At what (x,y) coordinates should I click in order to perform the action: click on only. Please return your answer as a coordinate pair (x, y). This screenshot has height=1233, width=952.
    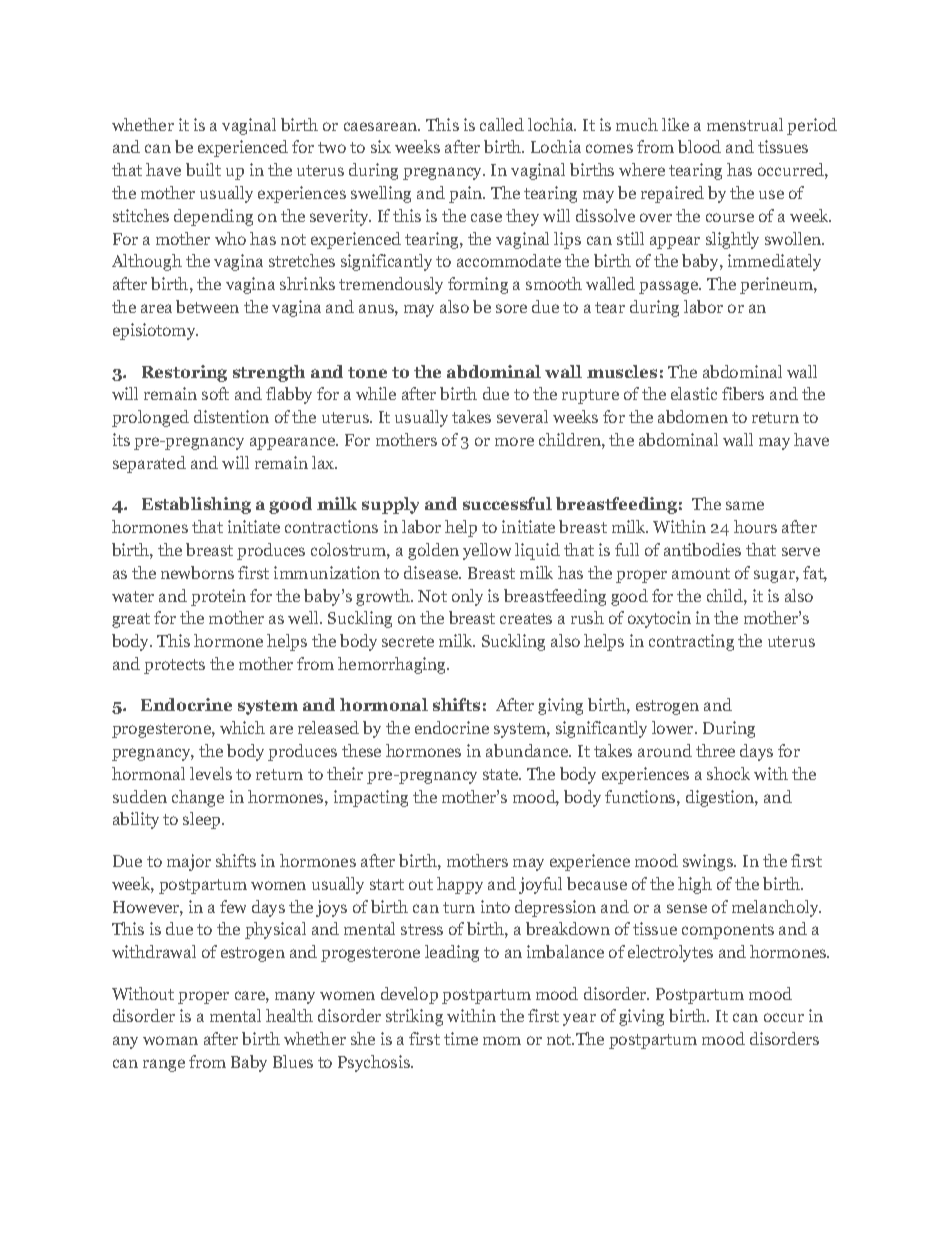
    Looking at the image, I should click on (467, 597).
